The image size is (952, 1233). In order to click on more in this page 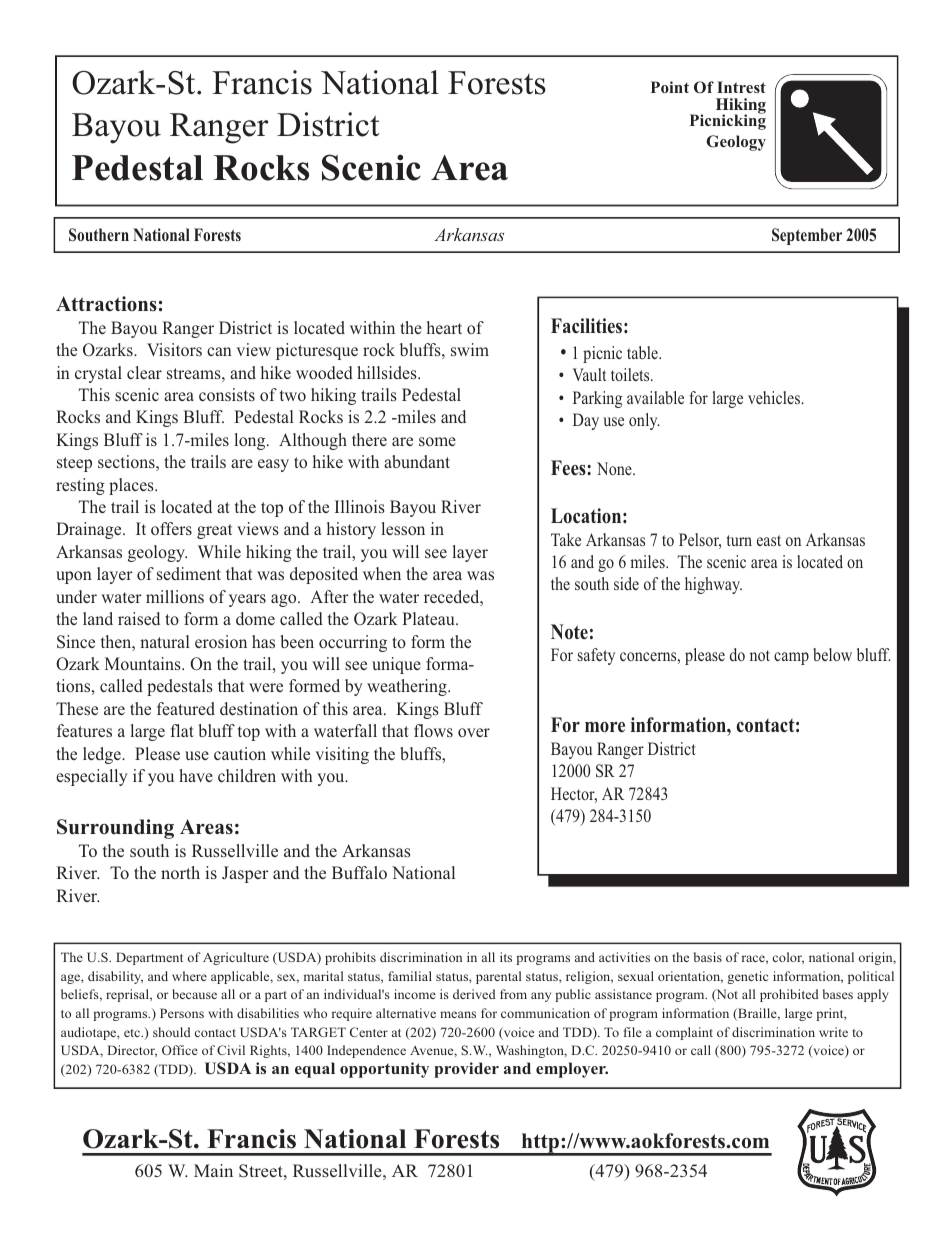, I will do `click(605, 727)`.
